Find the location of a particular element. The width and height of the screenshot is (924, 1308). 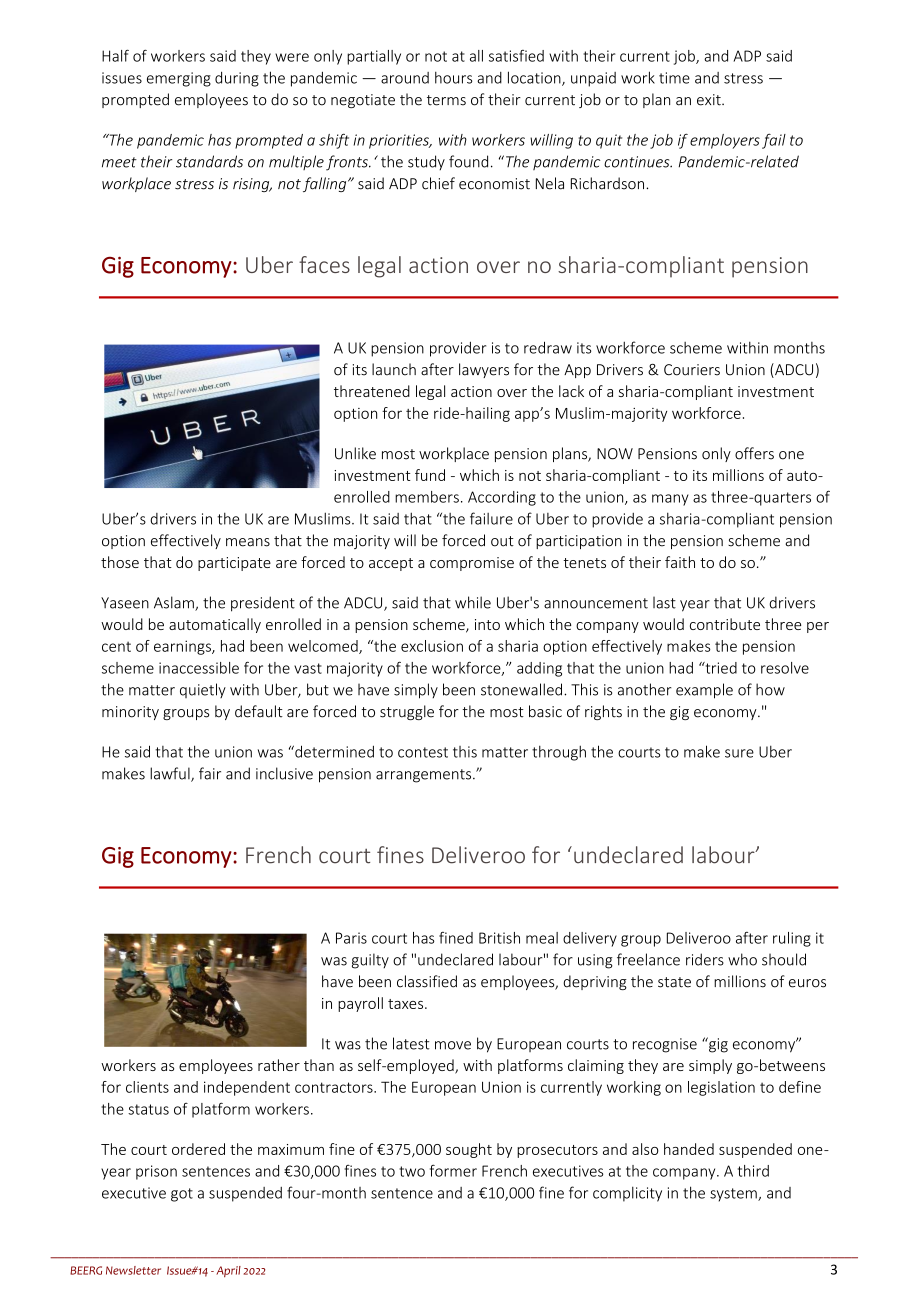

emerging is located at coordinates (179, 79).
